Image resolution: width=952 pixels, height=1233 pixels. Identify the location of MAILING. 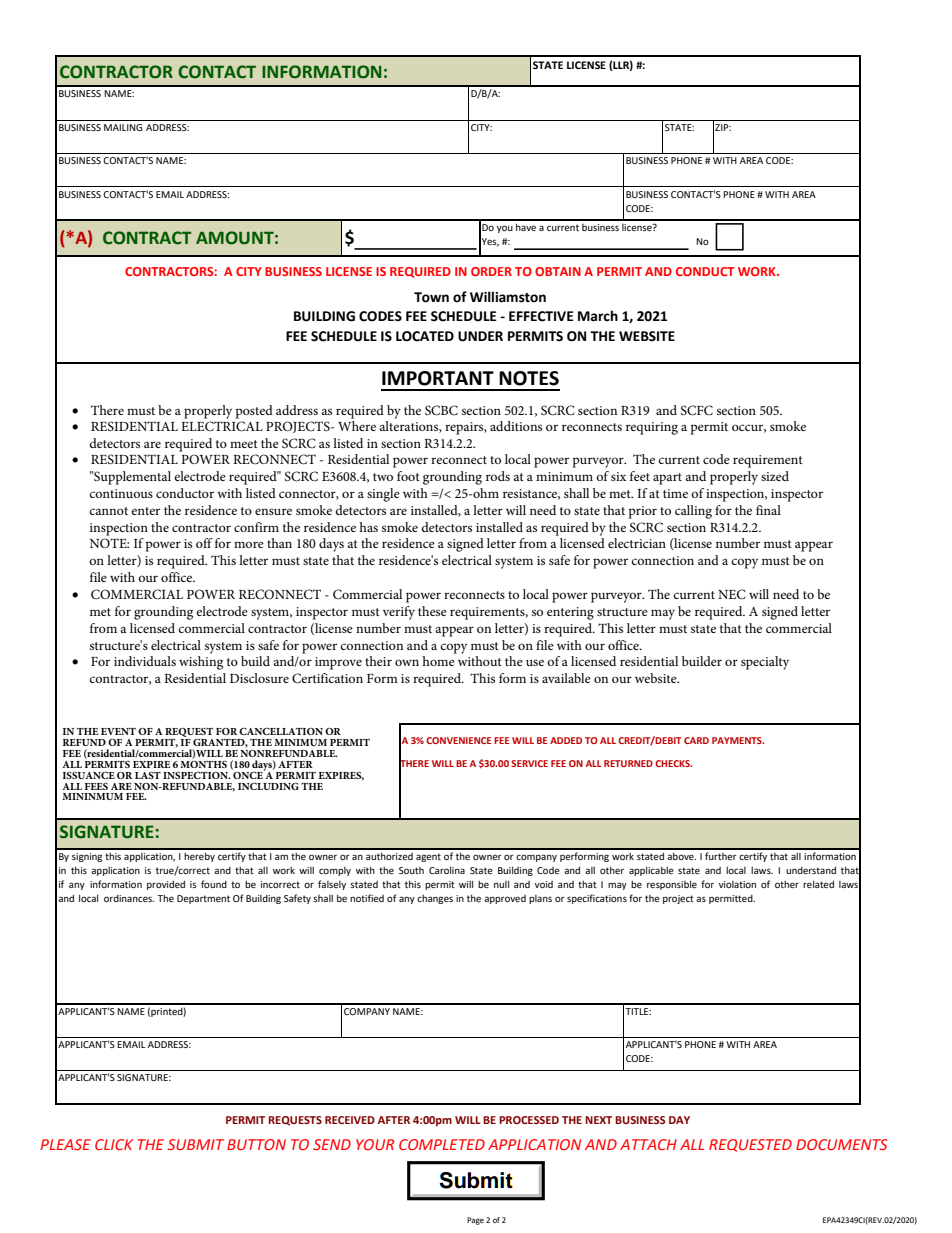
(123, 127).
